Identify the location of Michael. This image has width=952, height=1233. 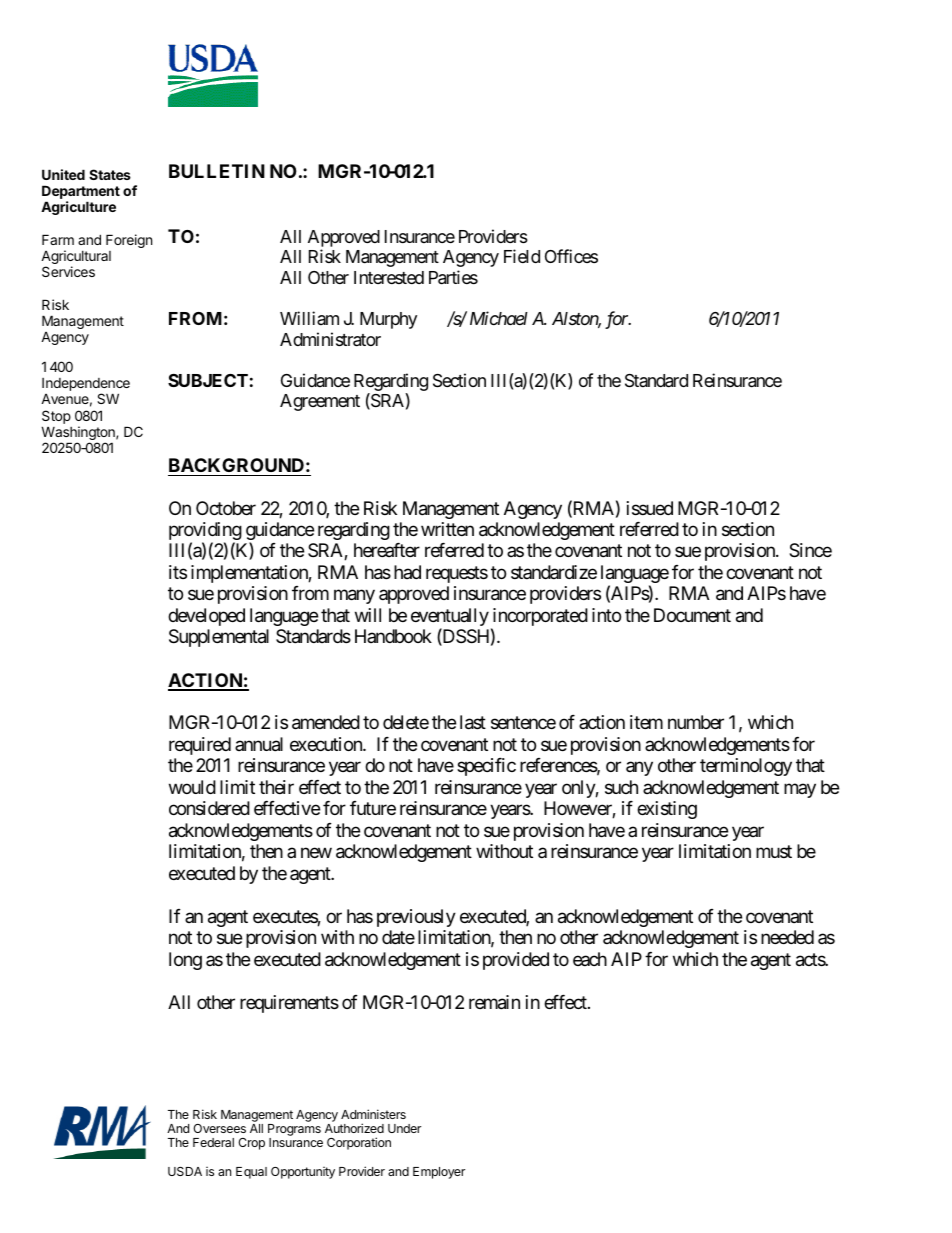
(499, 318).
